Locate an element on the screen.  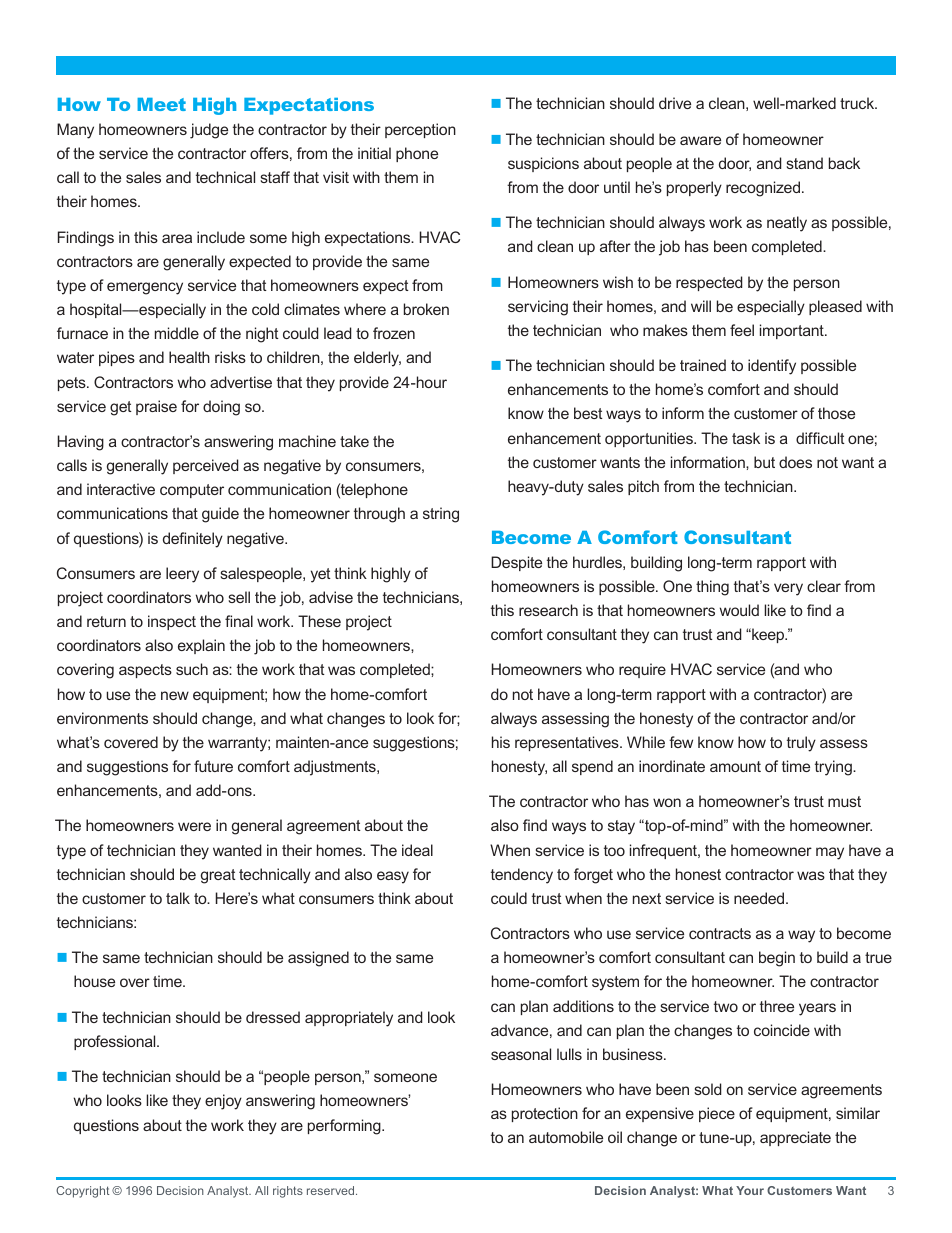
future is located at coordinates (213, 766).
